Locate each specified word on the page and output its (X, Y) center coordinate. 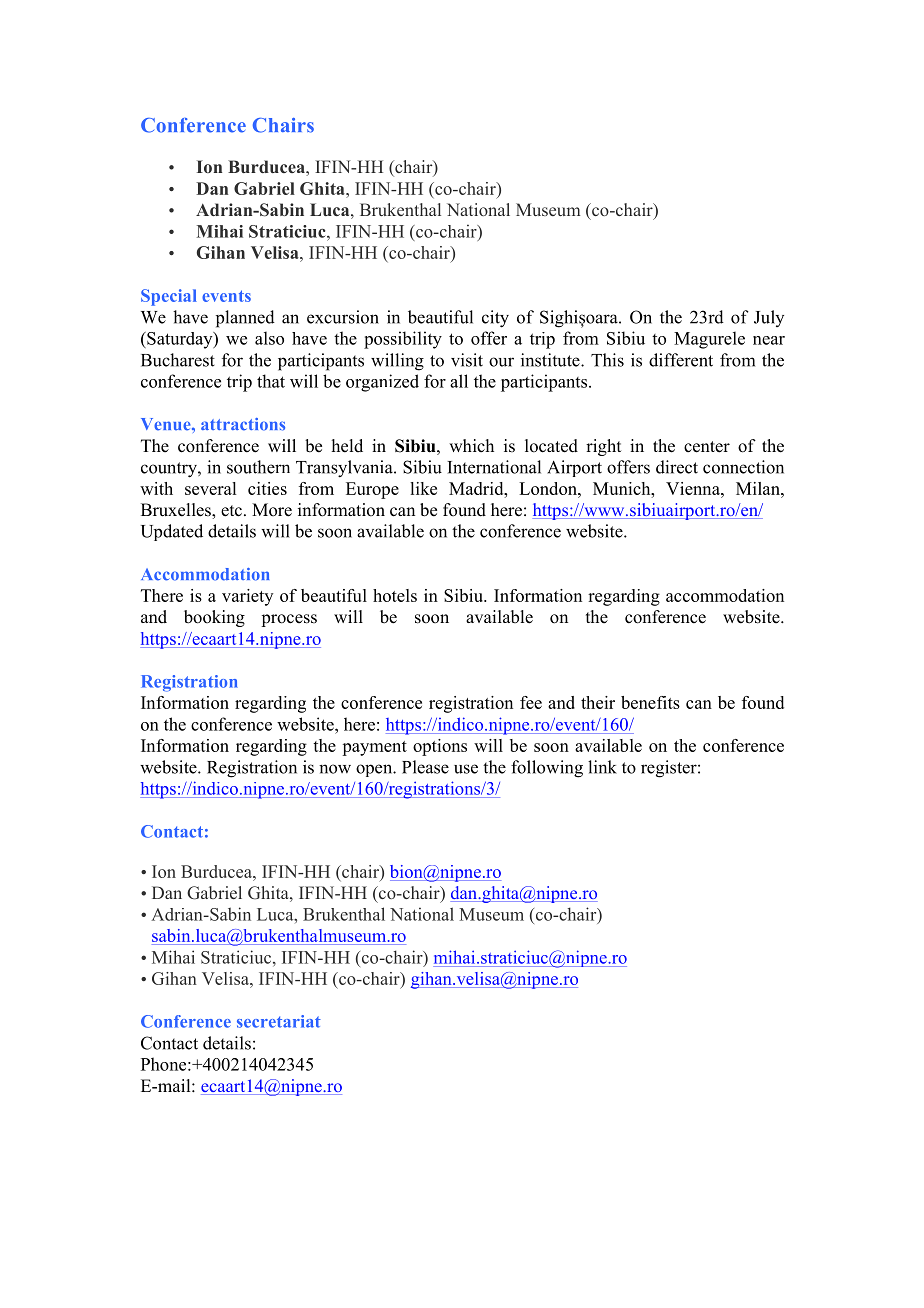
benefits (650, 702)
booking (214, 618)
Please (425, 767)
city (495, 319)
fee (531, 702)
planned (245, 319)
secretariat (279, 1021)
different (681, 360)
